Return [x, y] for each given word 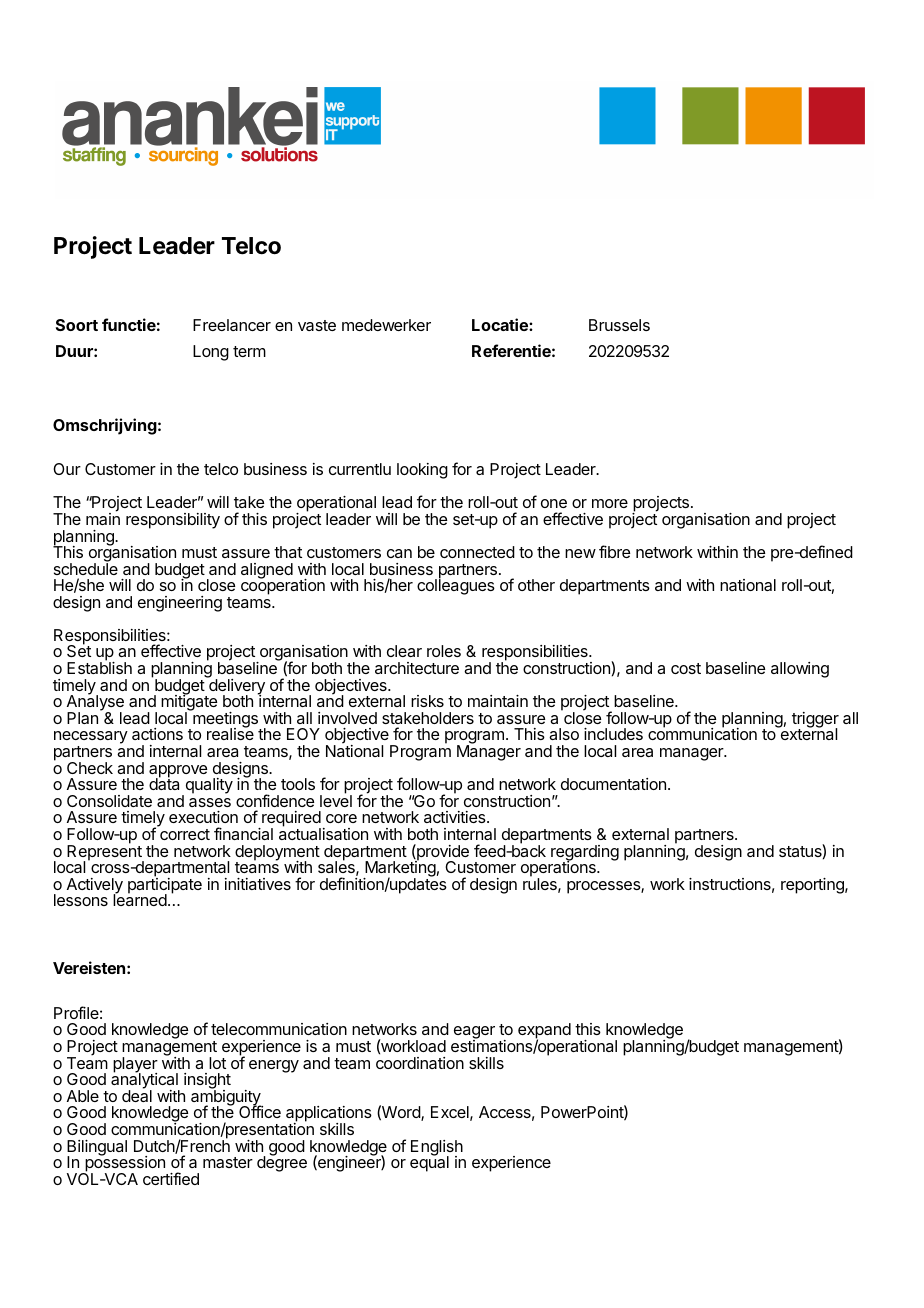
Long [211, 353]
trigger [815, 721]
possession [125, 1165]
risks [427, 701]
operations [559, 870]
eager [474, 1034]
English [437, 1149]
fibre [614, 551]
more [610, 503]
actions [157, 734]
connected [477, 552]
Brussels [619, 325]
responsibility [173, 521]
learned [140, 899]
